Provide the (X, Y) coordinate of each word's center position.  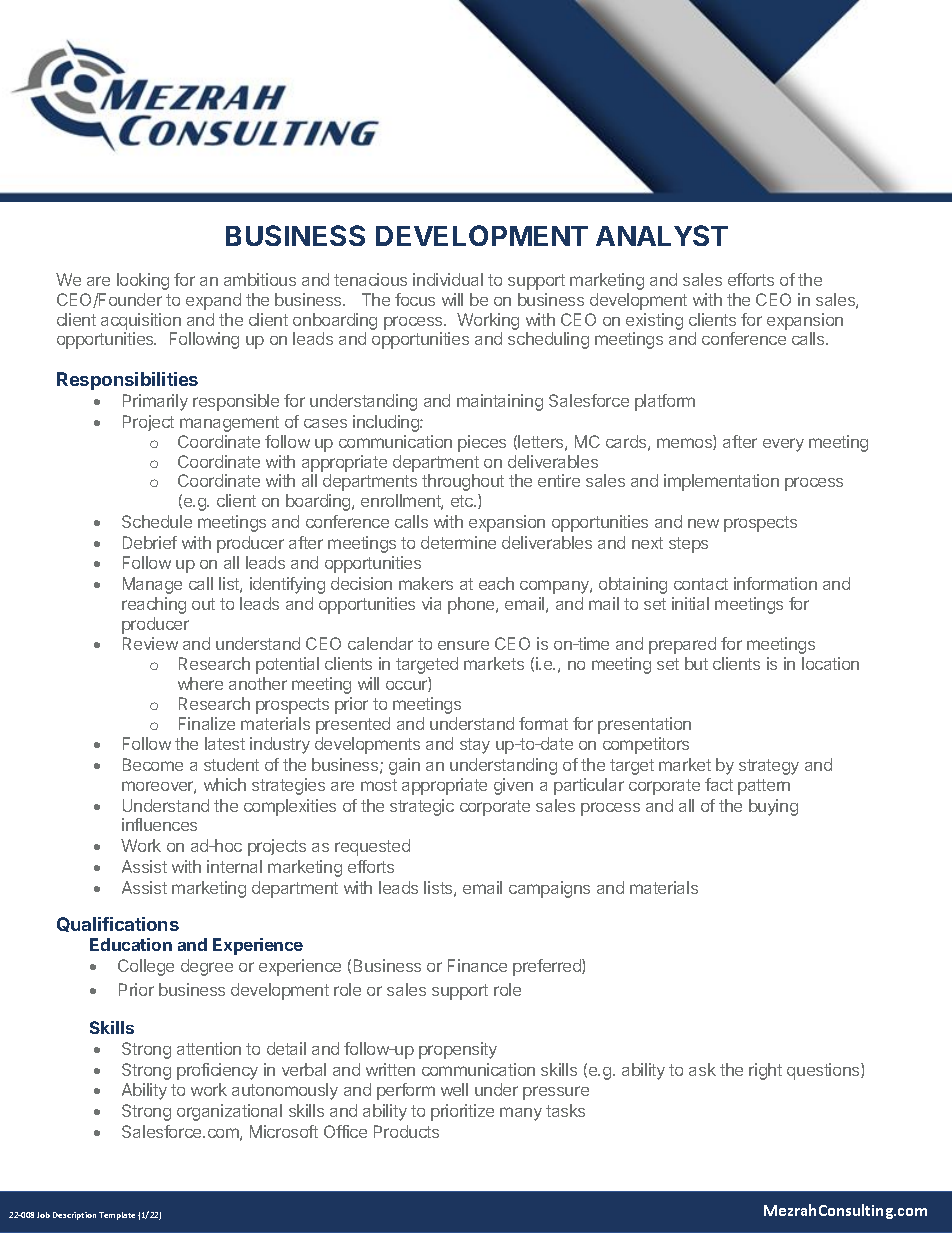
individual (448, 279)
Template (117, 1216)
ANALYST (662, 235)
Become (153, 764)
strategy (769, 767)
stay (475, 746)
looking (143, 281)
